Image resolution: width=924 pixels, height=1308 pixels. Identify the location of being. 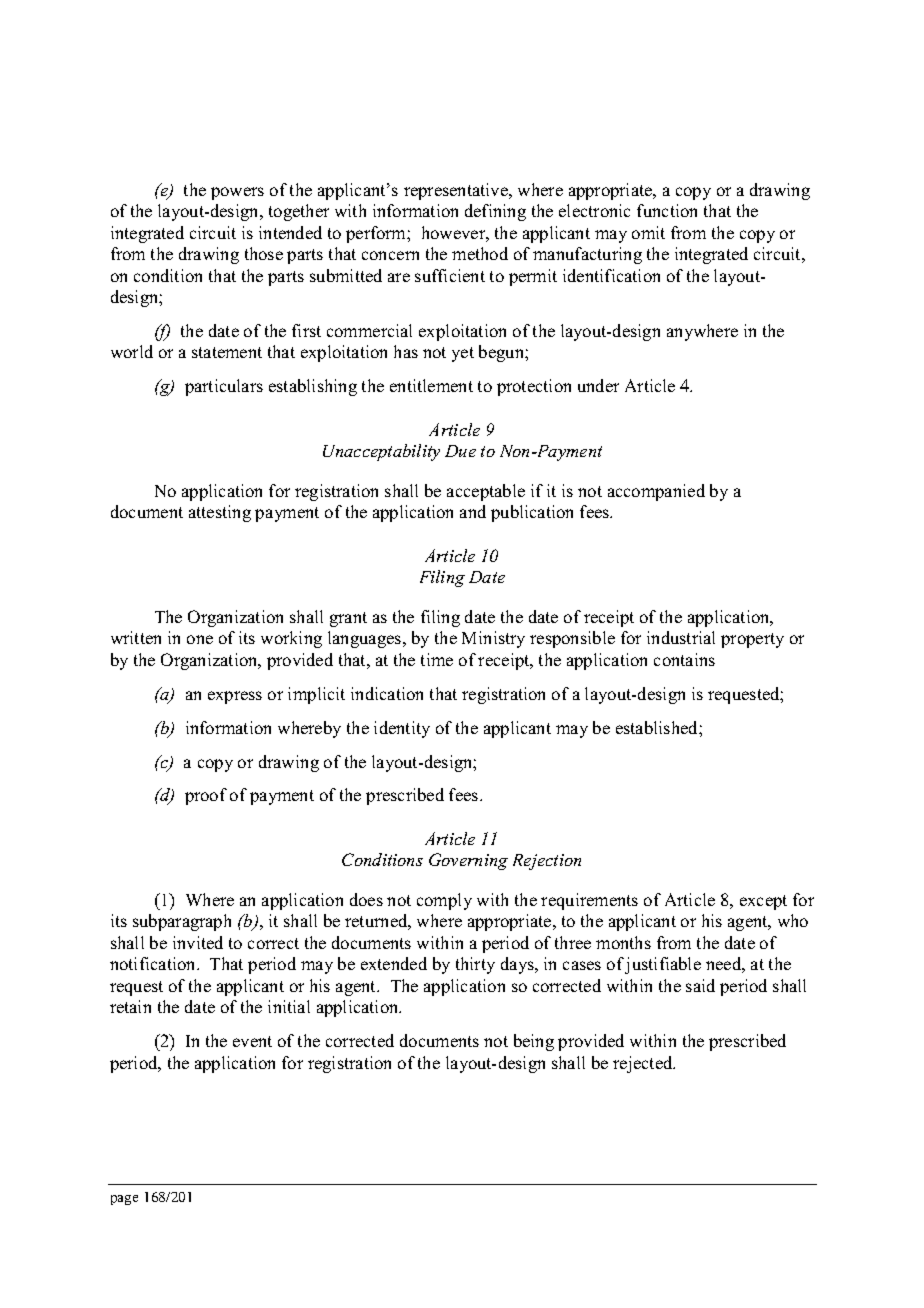
(534, 1042).
